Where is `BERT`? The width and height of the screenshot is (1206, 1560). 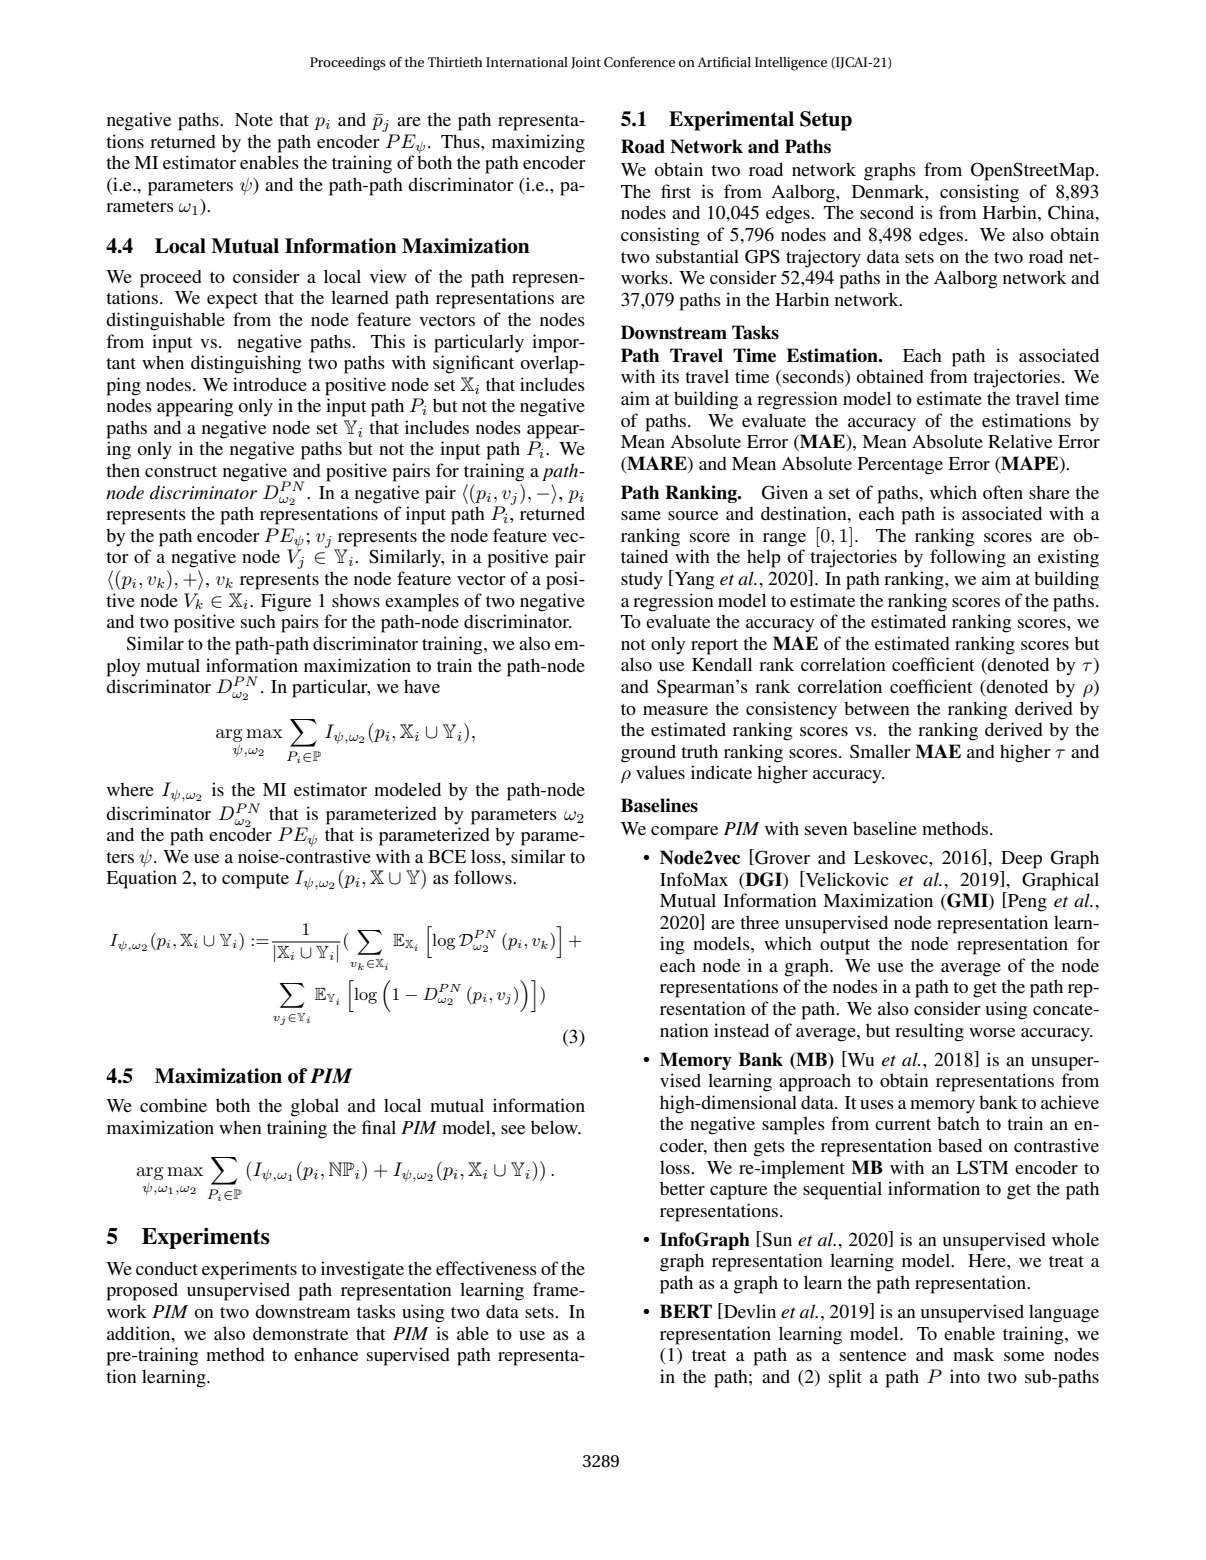
BERT is located at coordinates (686, 1311).
